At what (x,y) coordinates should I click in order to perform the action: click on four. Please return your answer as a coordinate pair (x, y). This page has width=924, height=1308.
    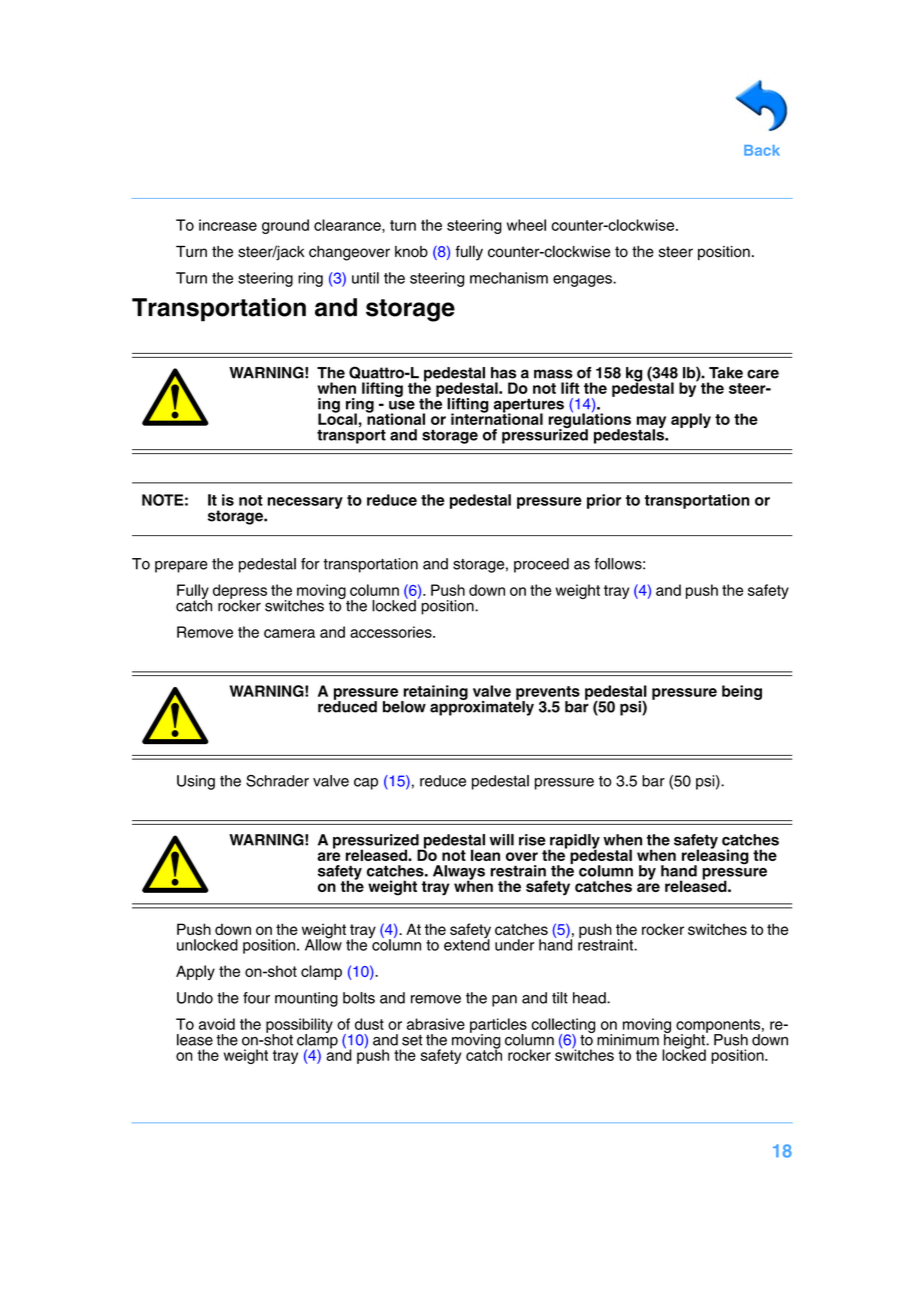
    Looking at the image, I should click on (256, 998).
